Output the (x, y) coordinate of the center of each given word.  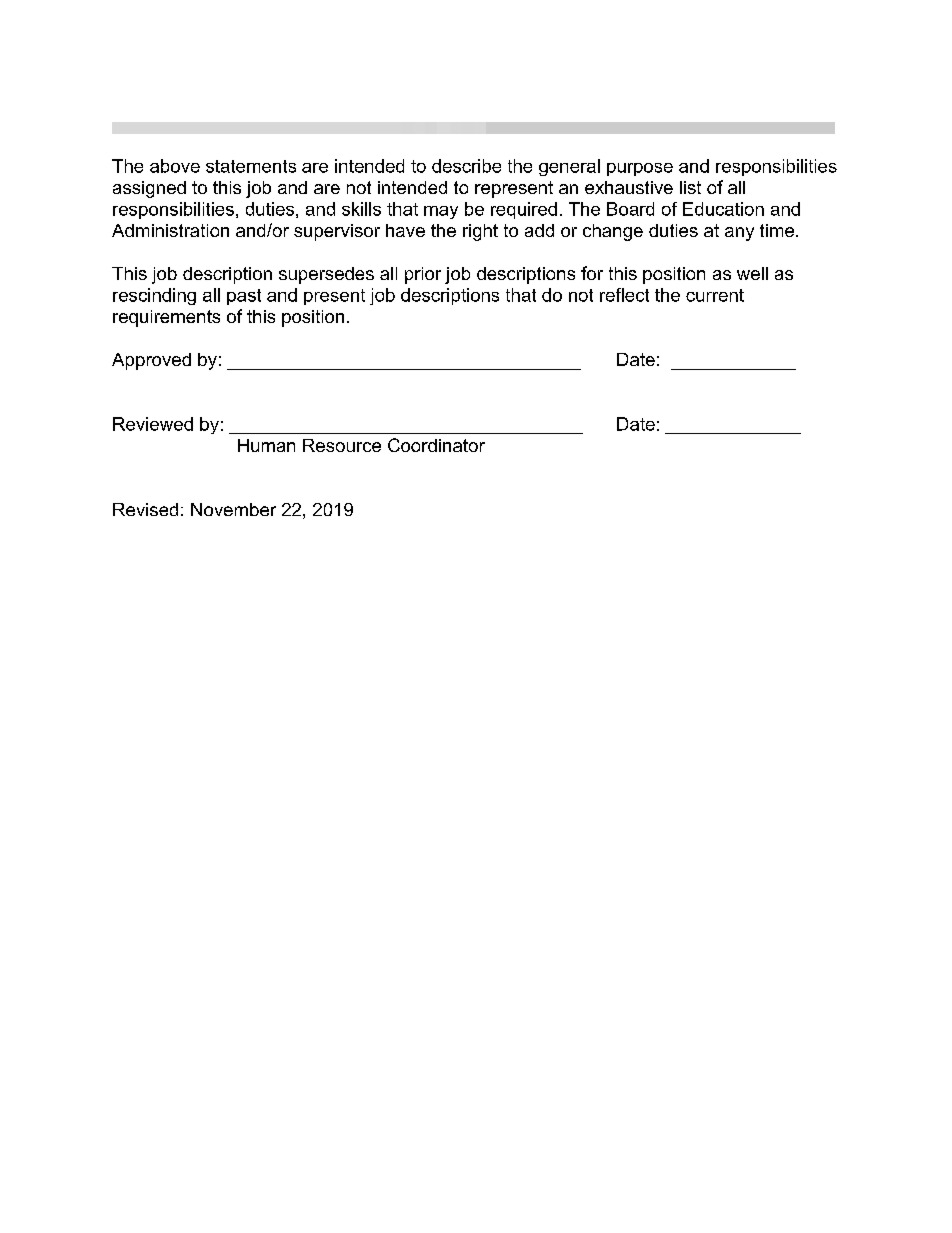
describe (466, 166)
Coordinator (436, 445)
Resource (342, 445)
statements (251, 166)
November (233, 509)
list (690, 187)
